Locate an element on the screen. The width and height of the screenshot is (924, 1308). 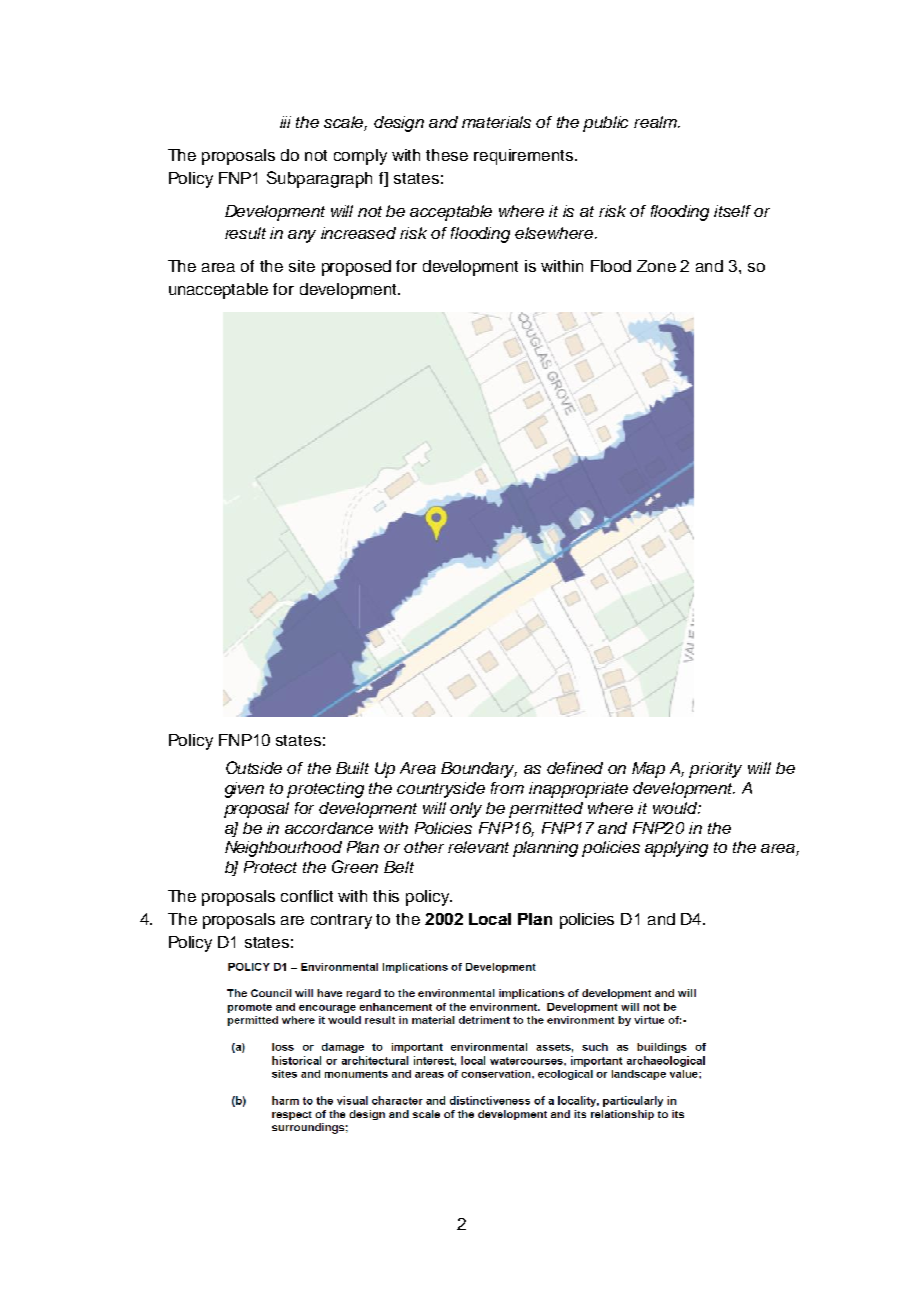
Zone is located at coordinates (656, 266).
